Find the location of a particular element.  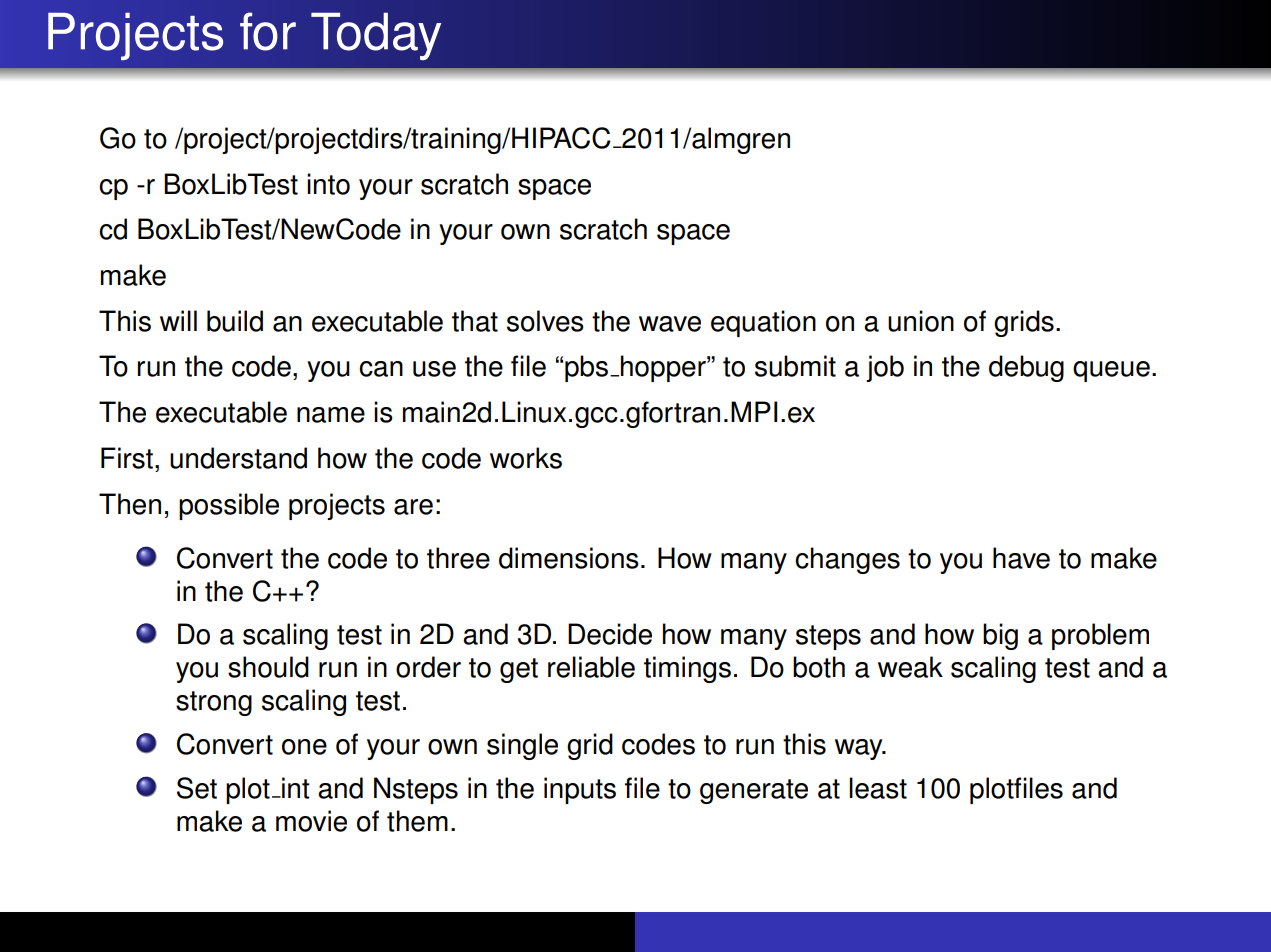

Today is located at coordinates (376, 36).
